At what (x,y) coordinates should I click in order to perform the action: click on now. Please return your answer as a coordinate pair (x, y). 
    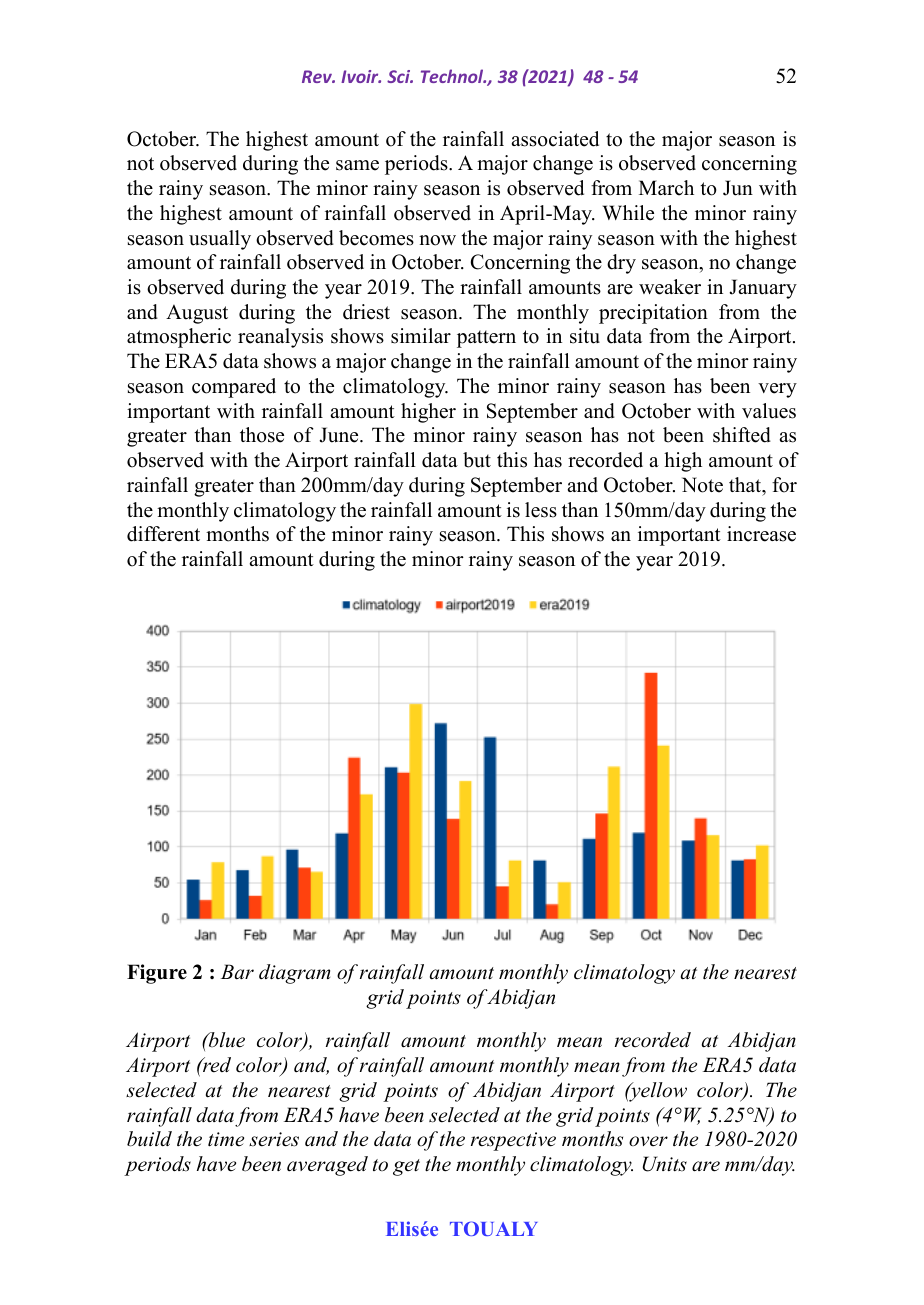
    Looking at the image, I should click on (437, 240).
